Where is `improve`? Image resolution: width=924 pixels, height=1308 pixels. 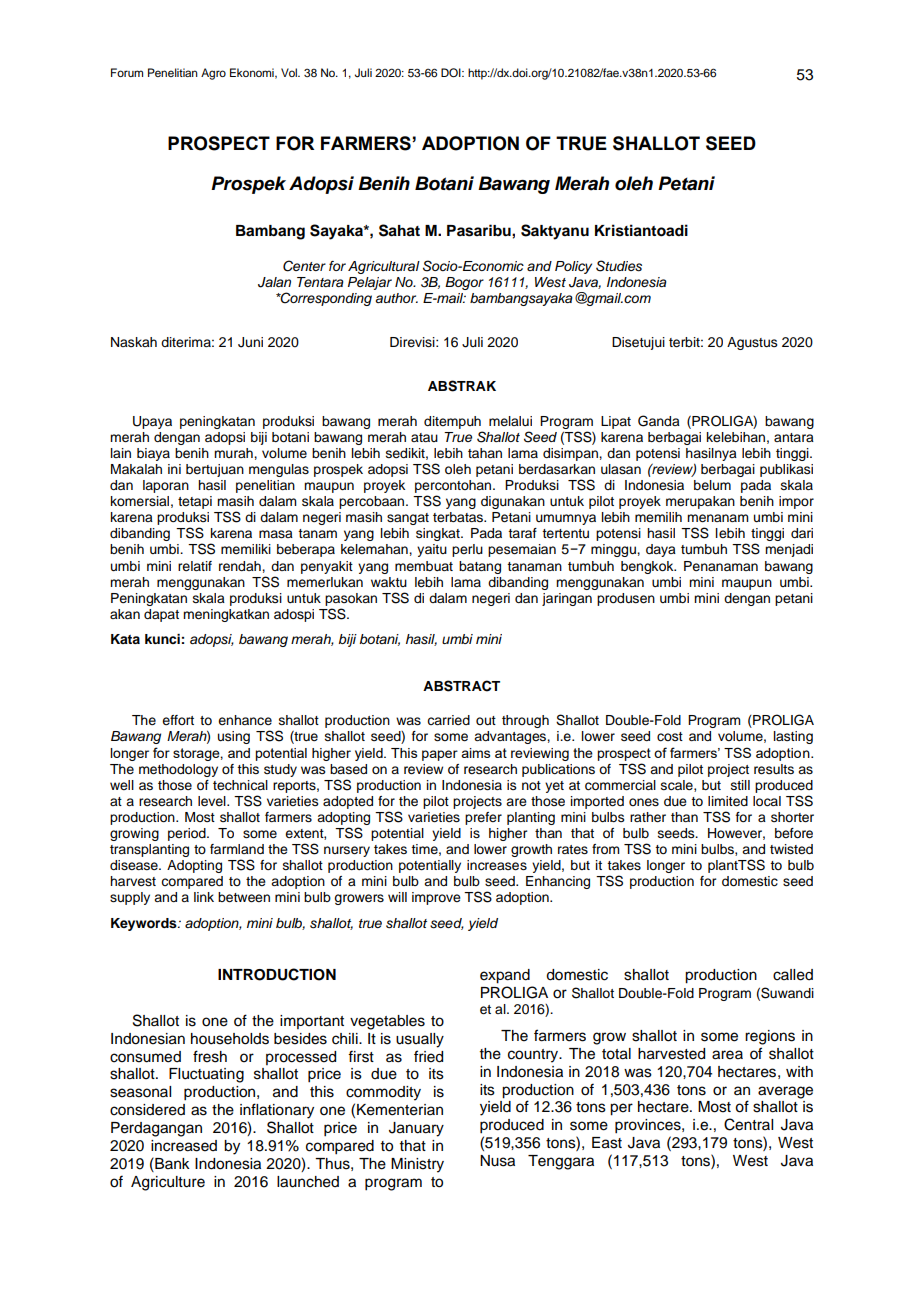
improve is located at coordinates (436, 898).
